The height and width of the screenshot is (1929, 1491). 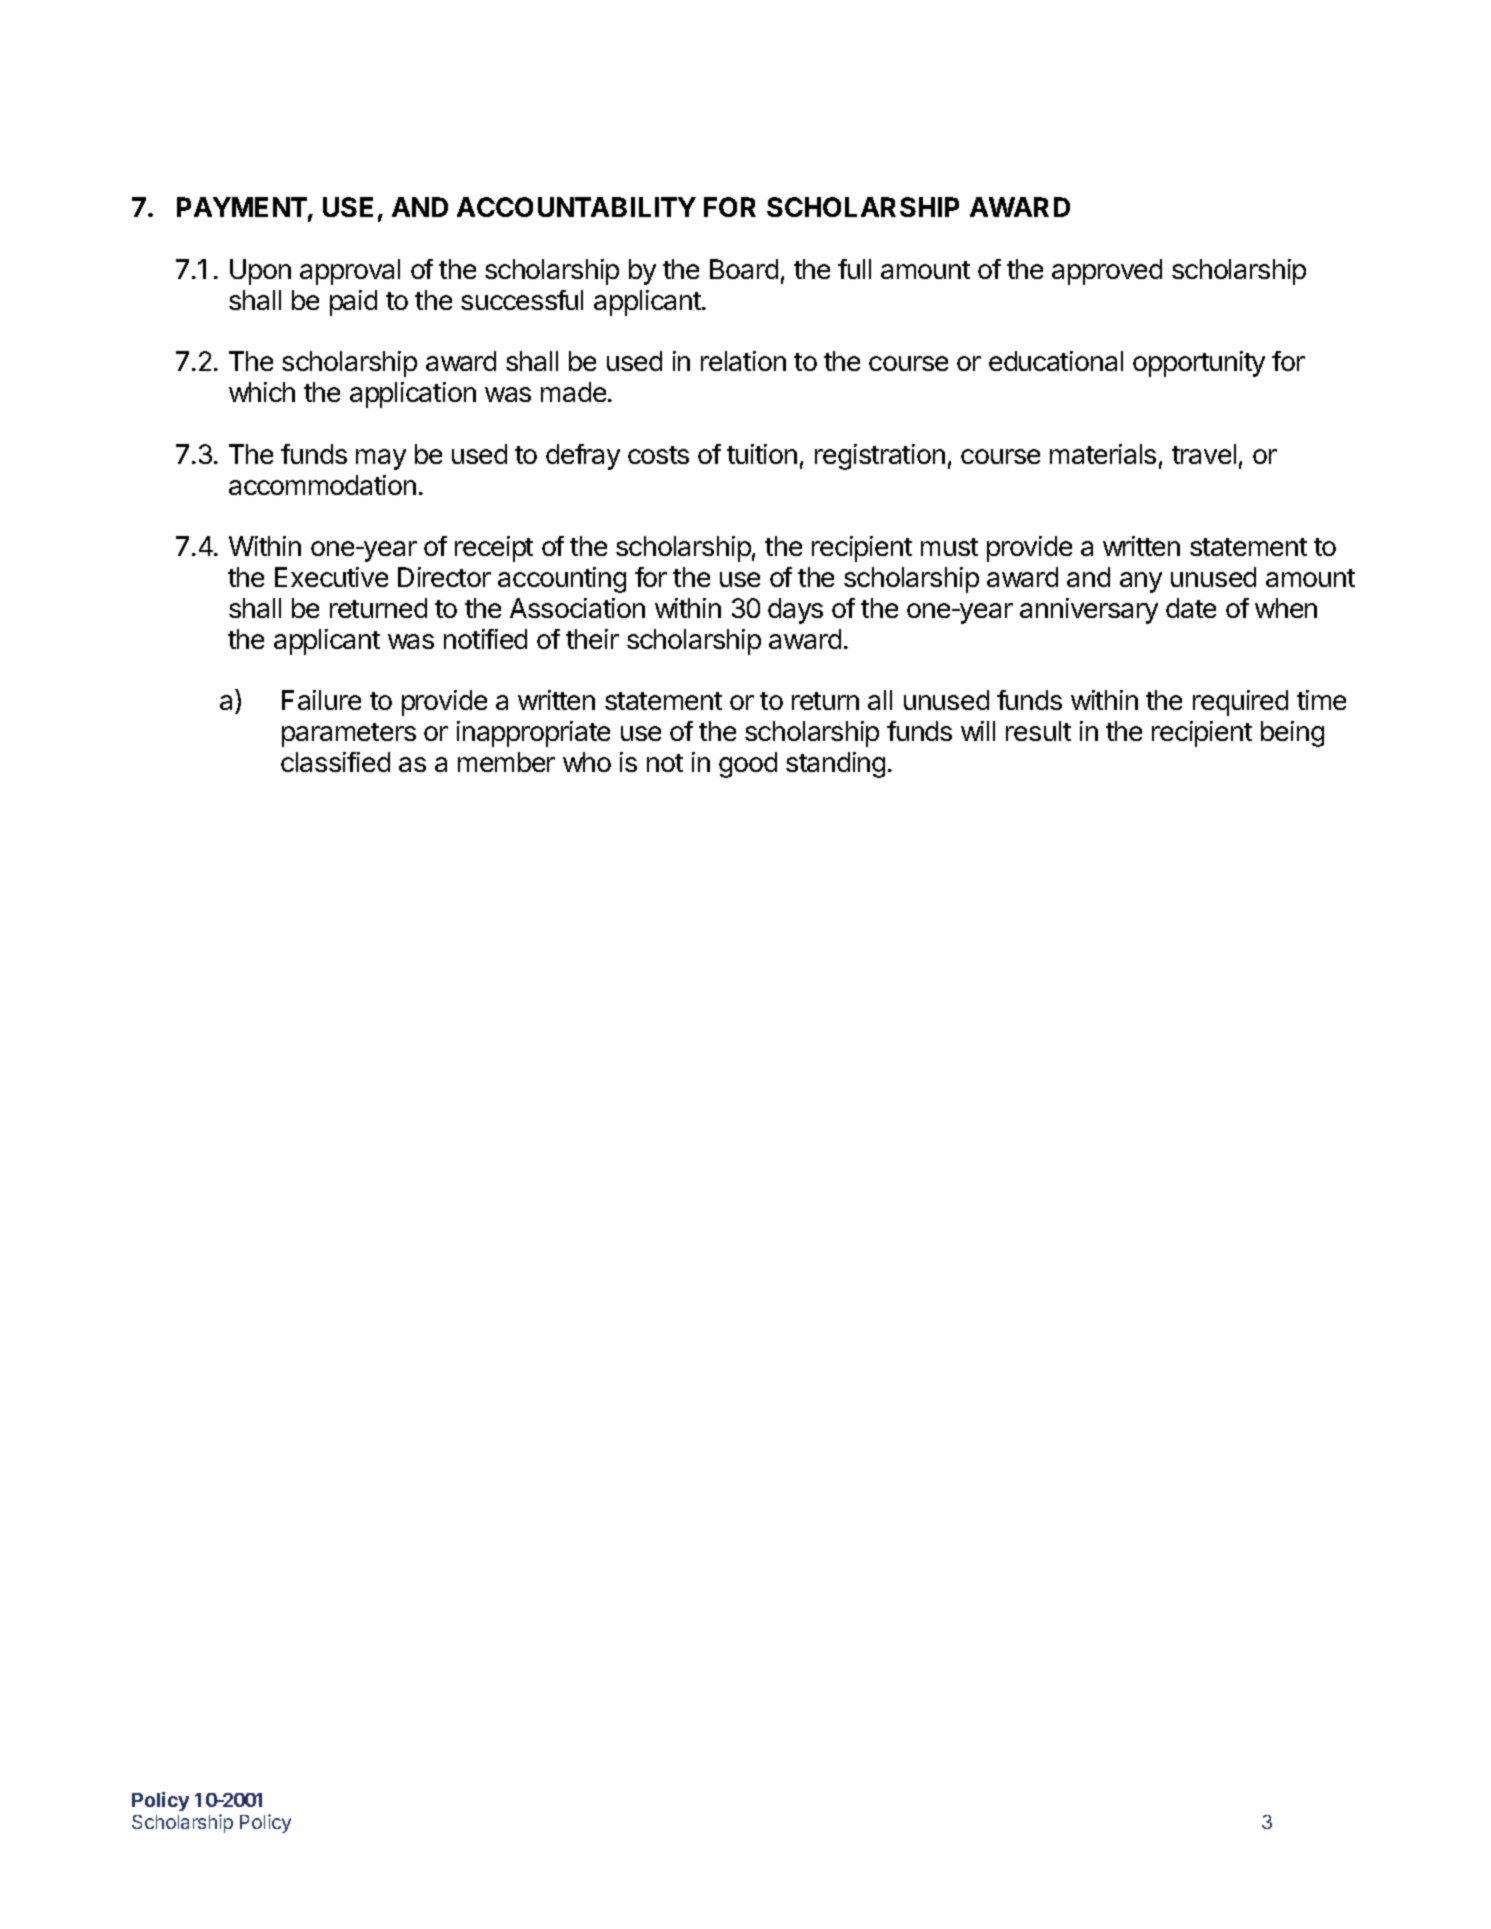 I want to click on application, so click(x=413, y=395).
